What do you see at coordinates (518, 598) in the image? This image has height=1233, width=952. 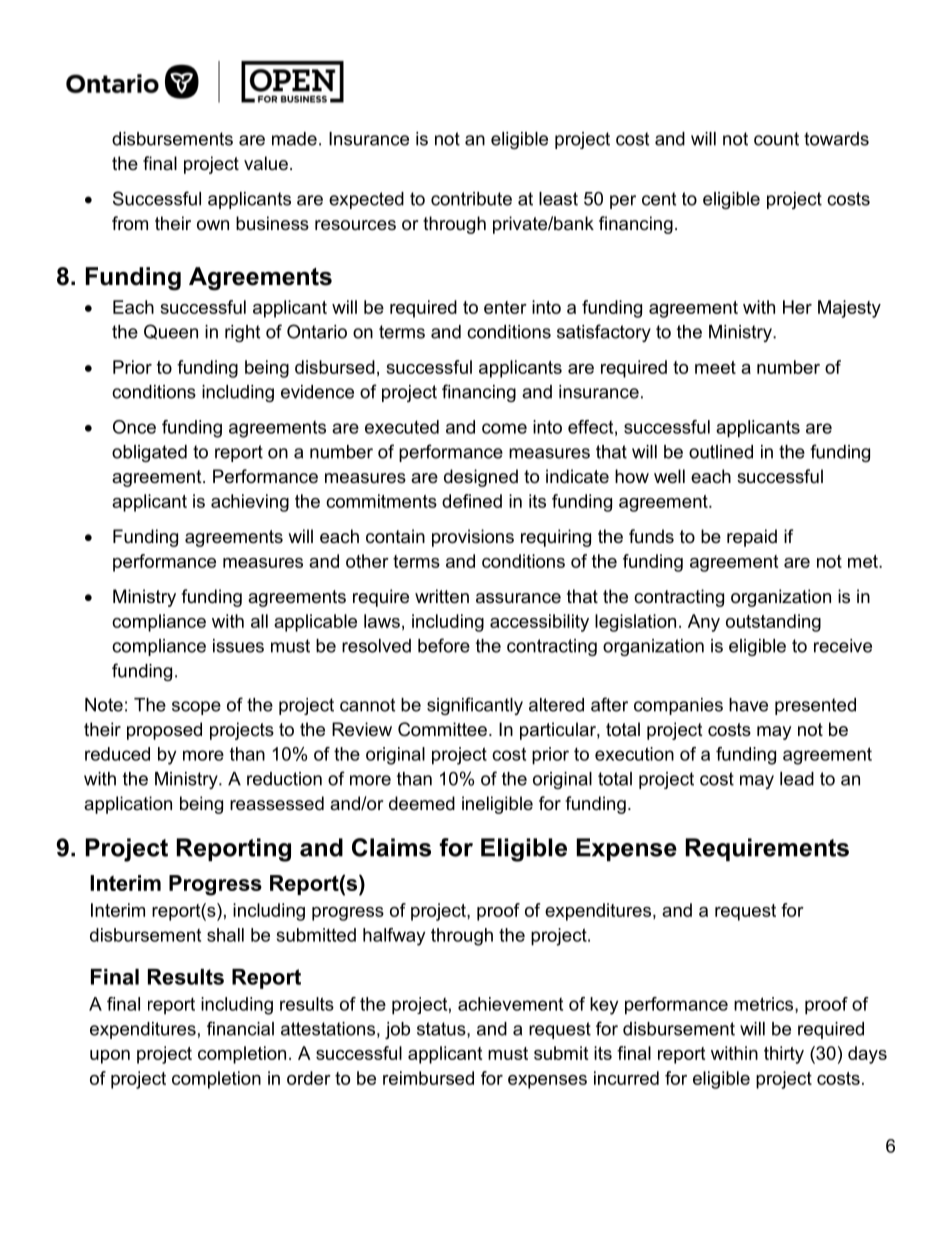 I see `assurance` at bounding box center [518, 598].
